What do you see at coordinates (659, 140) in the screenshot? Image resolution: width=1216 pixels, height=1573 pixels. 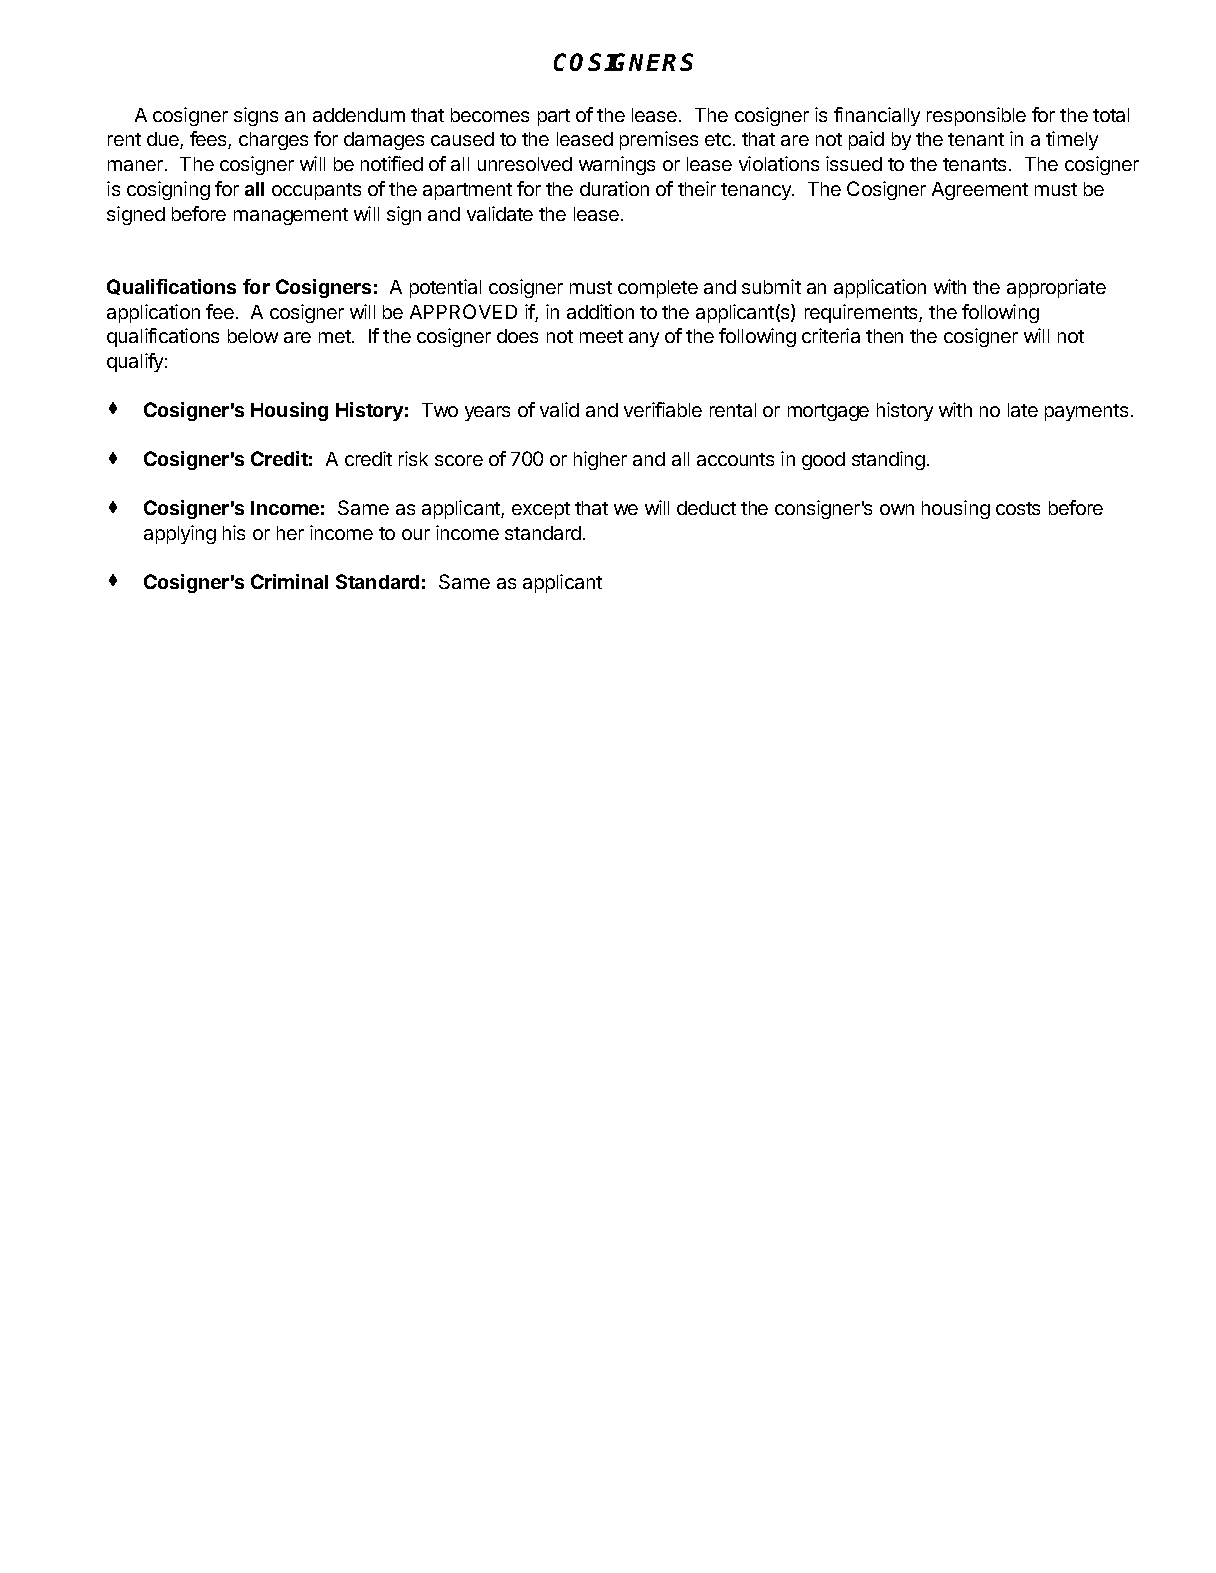 I see `premises` at bounding box center [659, 140].
